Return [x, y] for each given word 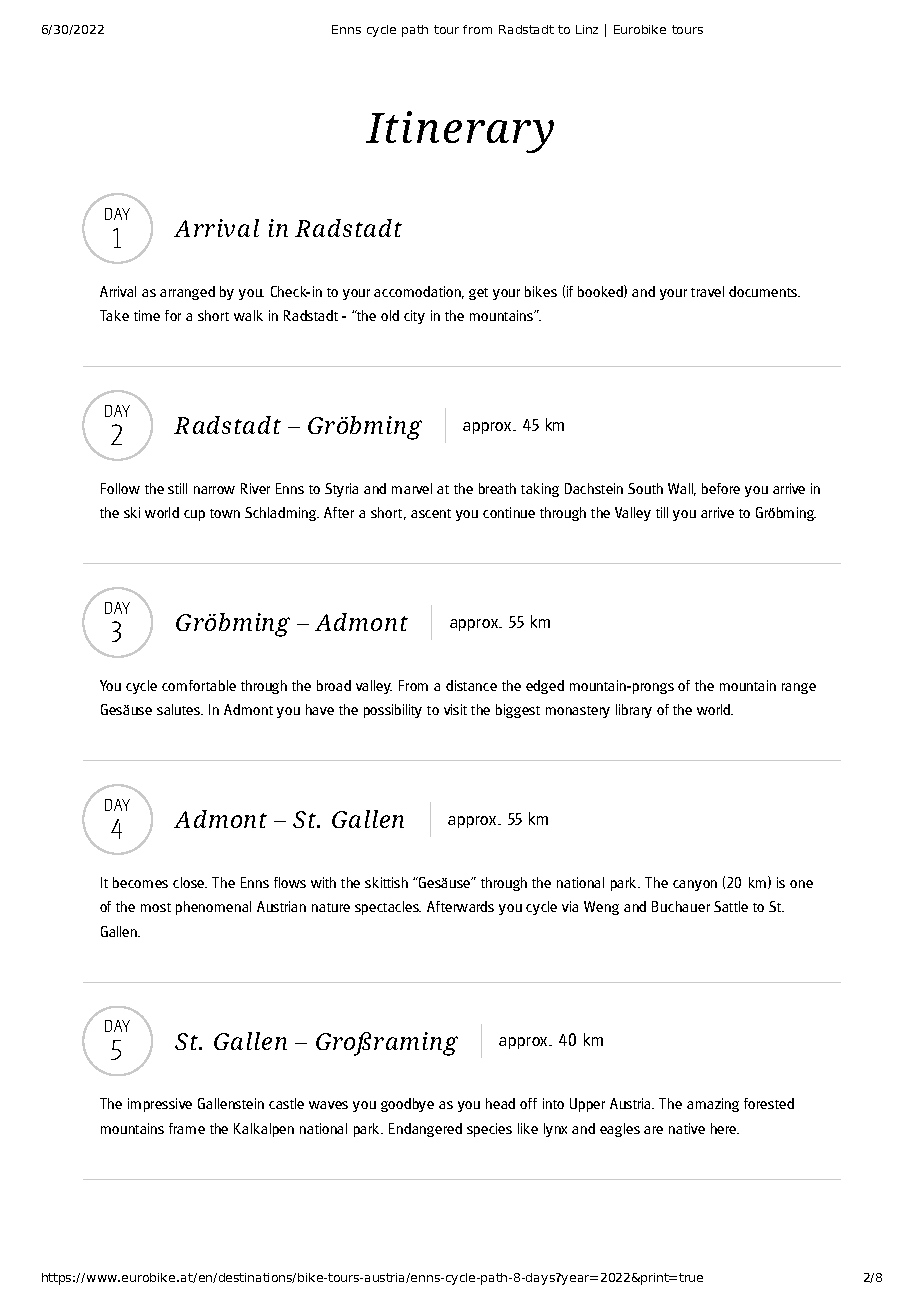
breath [497, 488]
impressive [160, 1105]
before [721, 488]
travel [707, 291]
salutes [180, 709]
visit [455, 709]
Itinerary [460, 132]
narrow [214, 490]
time [147, 315]
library [634, 711]
